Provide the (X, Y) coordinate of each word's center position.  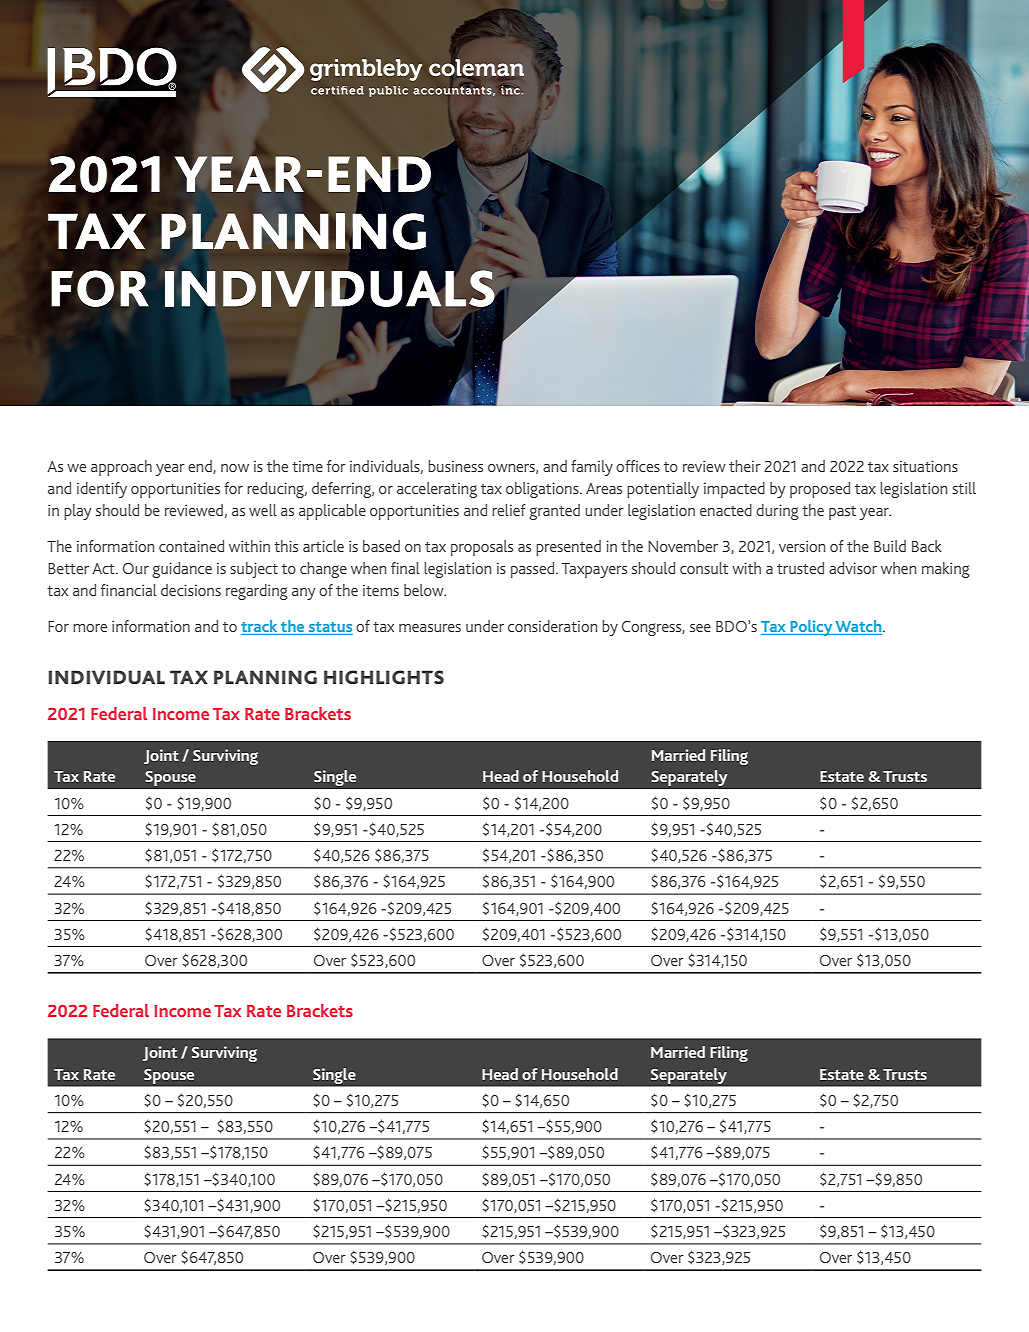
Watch (859, 626)
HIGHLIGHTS (384, 677)
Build (890, 546)
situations (925, 466)
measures (430, 628)
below (425, 590)
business (455, 466)
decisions (191, 590)
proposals (482, 548)
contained (191, 546)
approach (121, 468)
